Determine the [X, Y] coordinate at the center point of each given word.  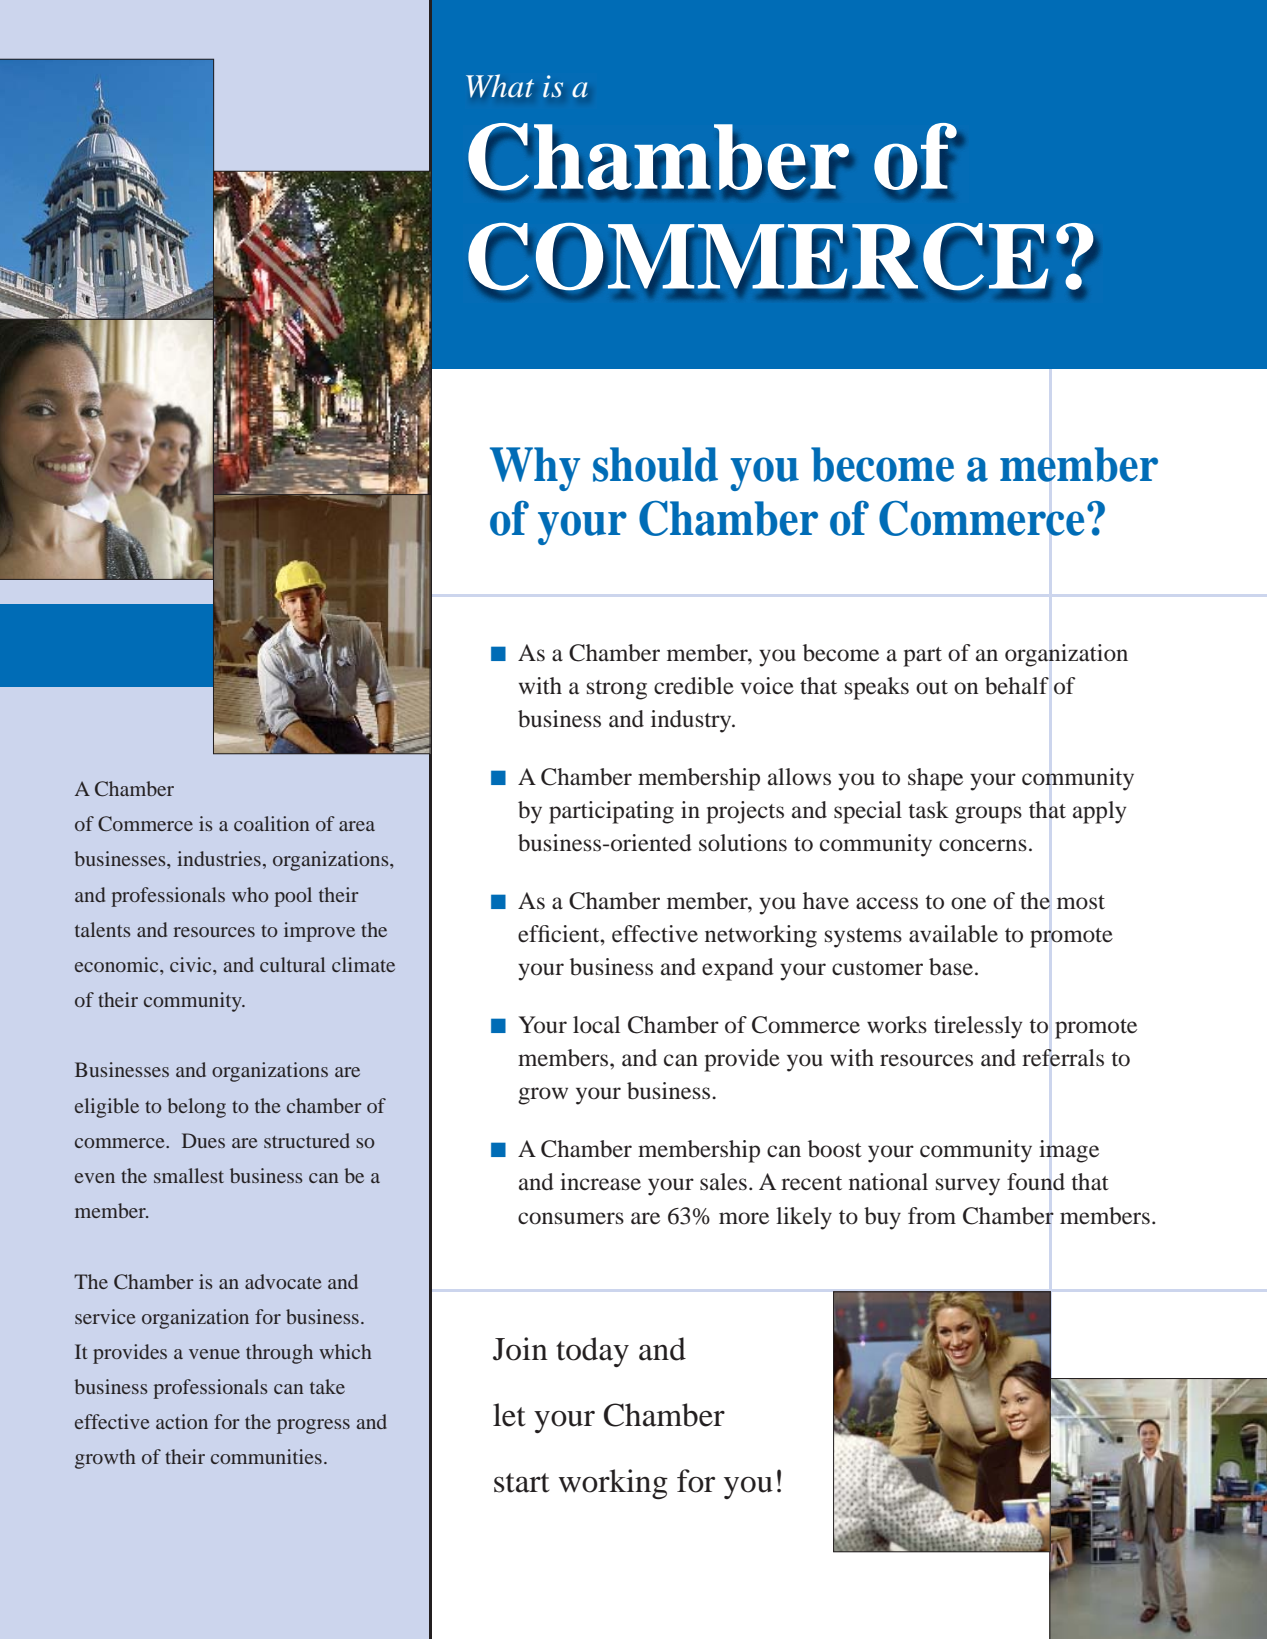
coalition [271, 823]
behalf [1017, 686]
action [182, 1421]
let [509, 1415]
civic [192, 964]
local [596, 1025]
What [500, 85]
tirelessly [978, 1027]
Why [535, 469]
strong [617, 690]
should [655, 464]
